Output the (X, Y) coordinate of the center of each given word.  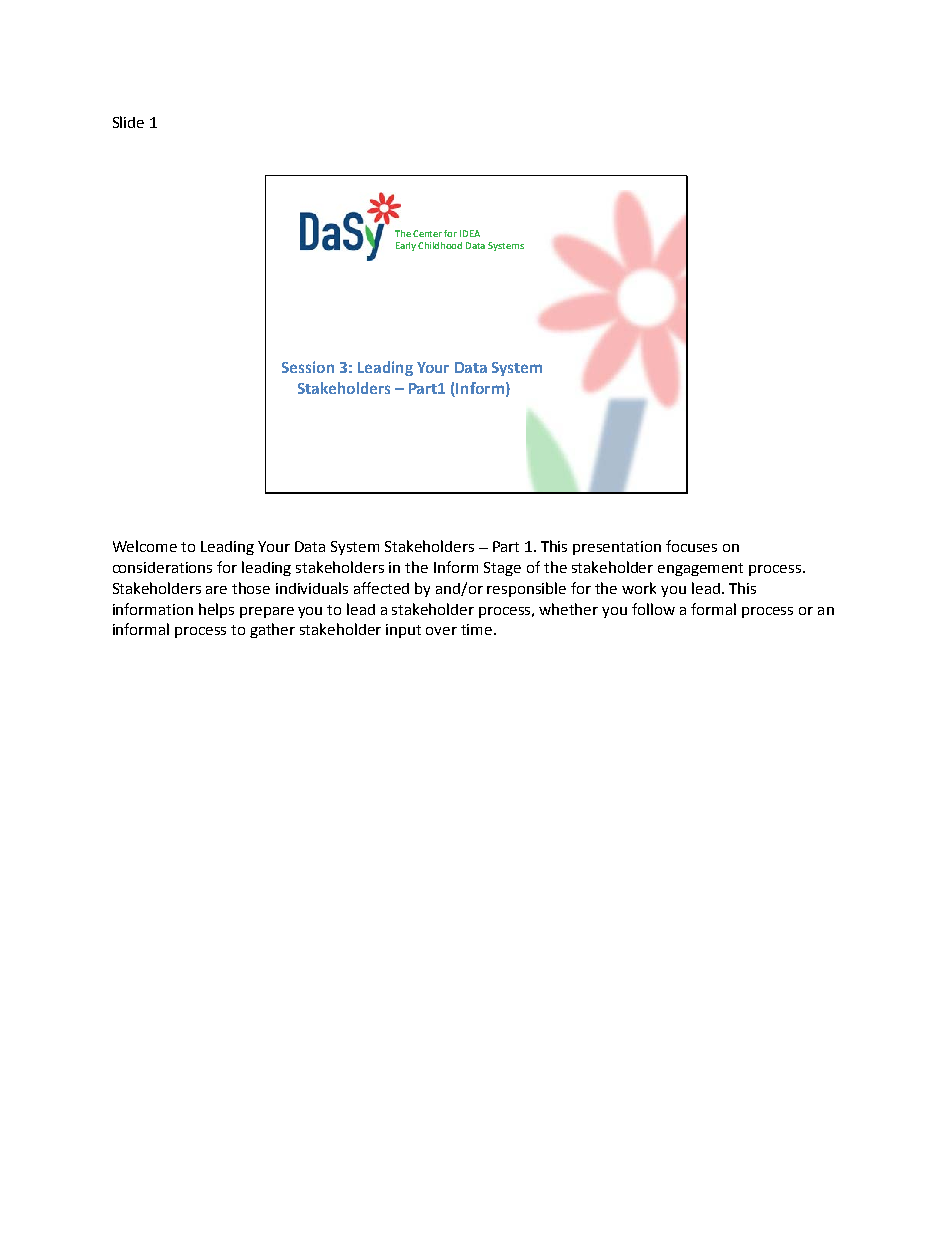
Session (308, 367)
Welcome (145, 546)
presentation (617, 548)
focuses (691, 546)
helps (216, 610)
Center (427, 233)
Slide (128, 122)
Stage (502, 569)
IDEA (470, 233)
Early (407, 246)
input (403, 631)
